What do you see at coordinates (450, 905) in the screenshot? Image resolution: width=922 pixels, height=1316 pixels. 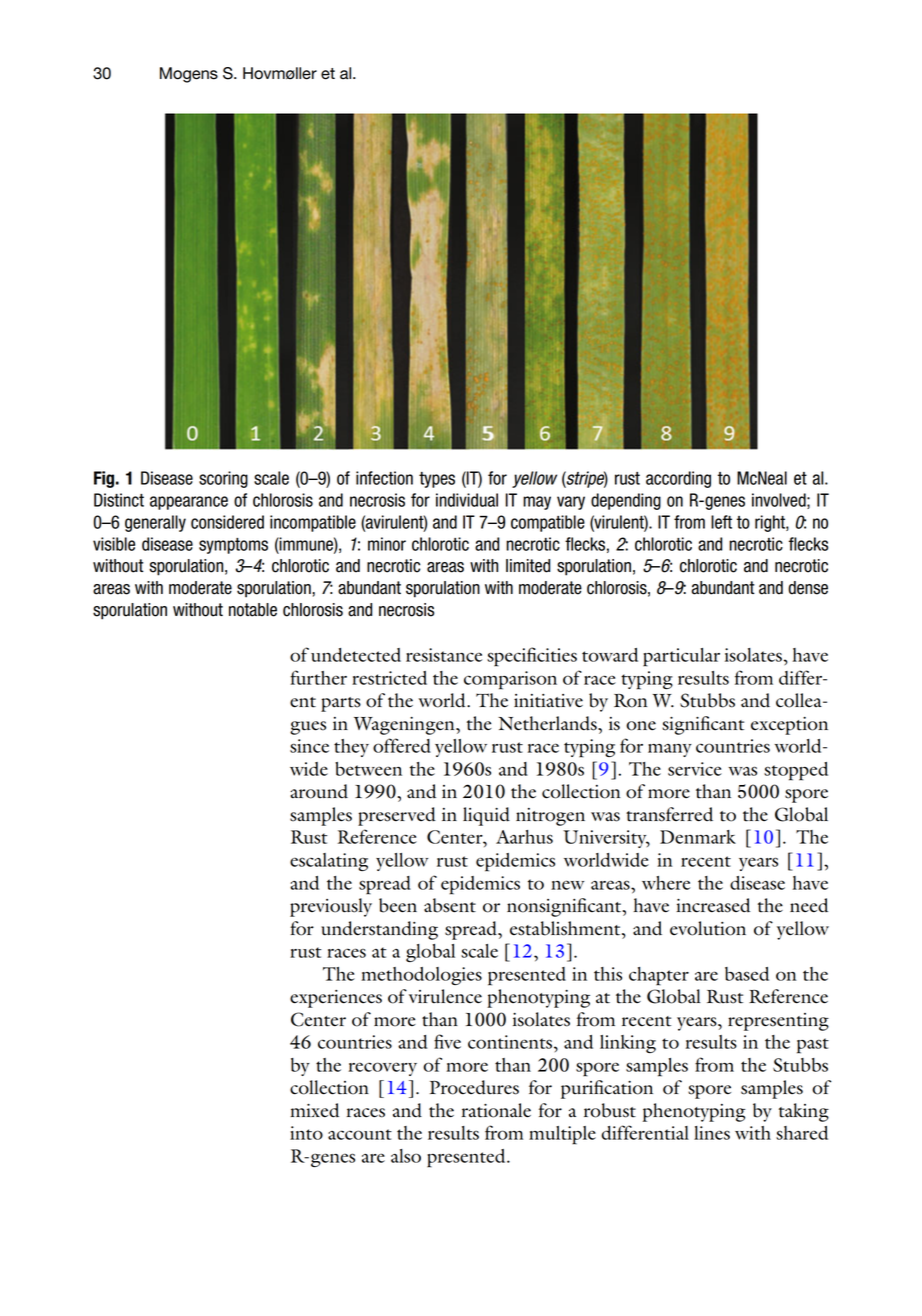 I see `absent` at bounding box center [450, 905].
